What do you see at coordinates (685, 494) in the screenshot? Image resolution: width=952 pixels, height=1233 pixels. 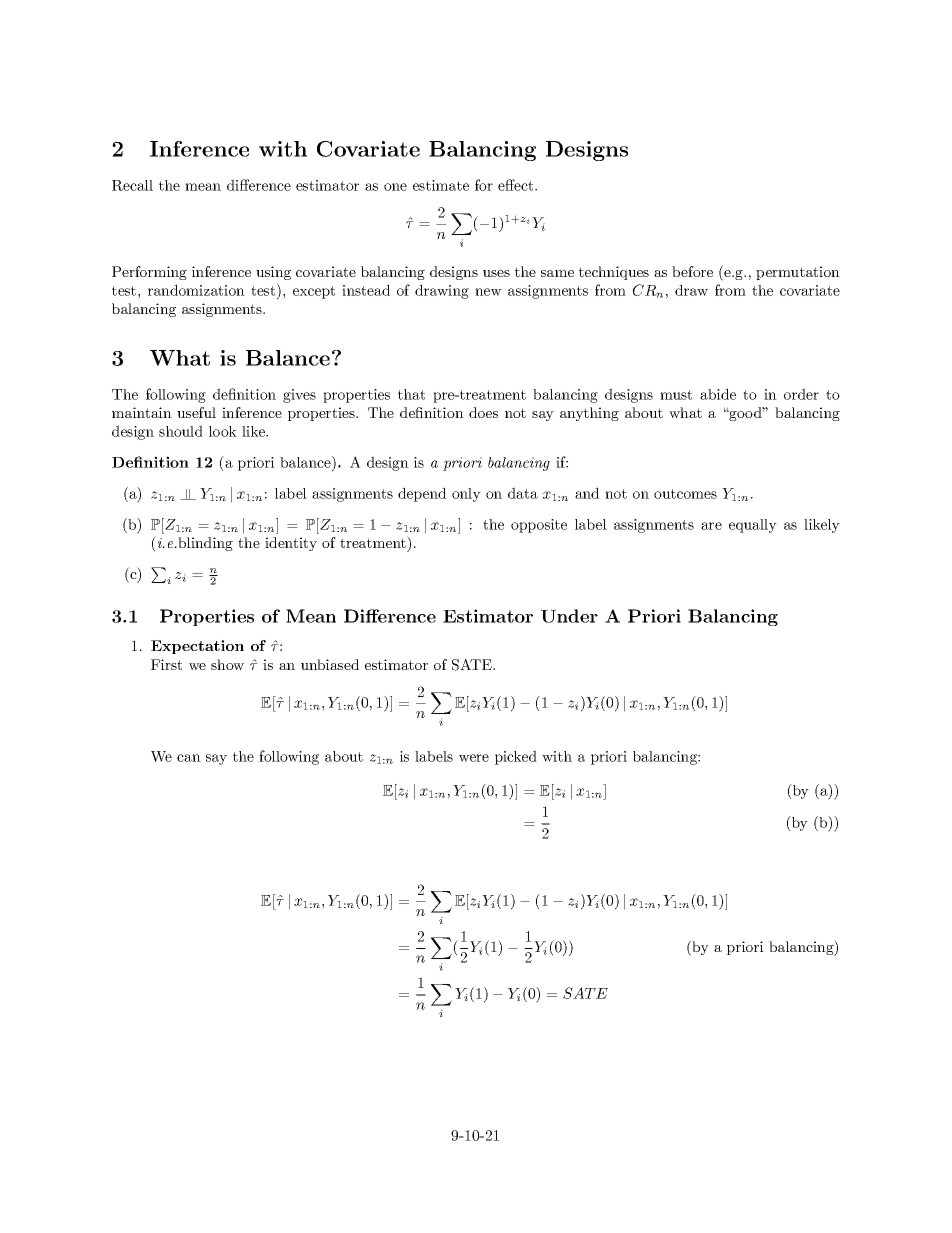 I see `outcomes` at bounding box center [685, 494].
